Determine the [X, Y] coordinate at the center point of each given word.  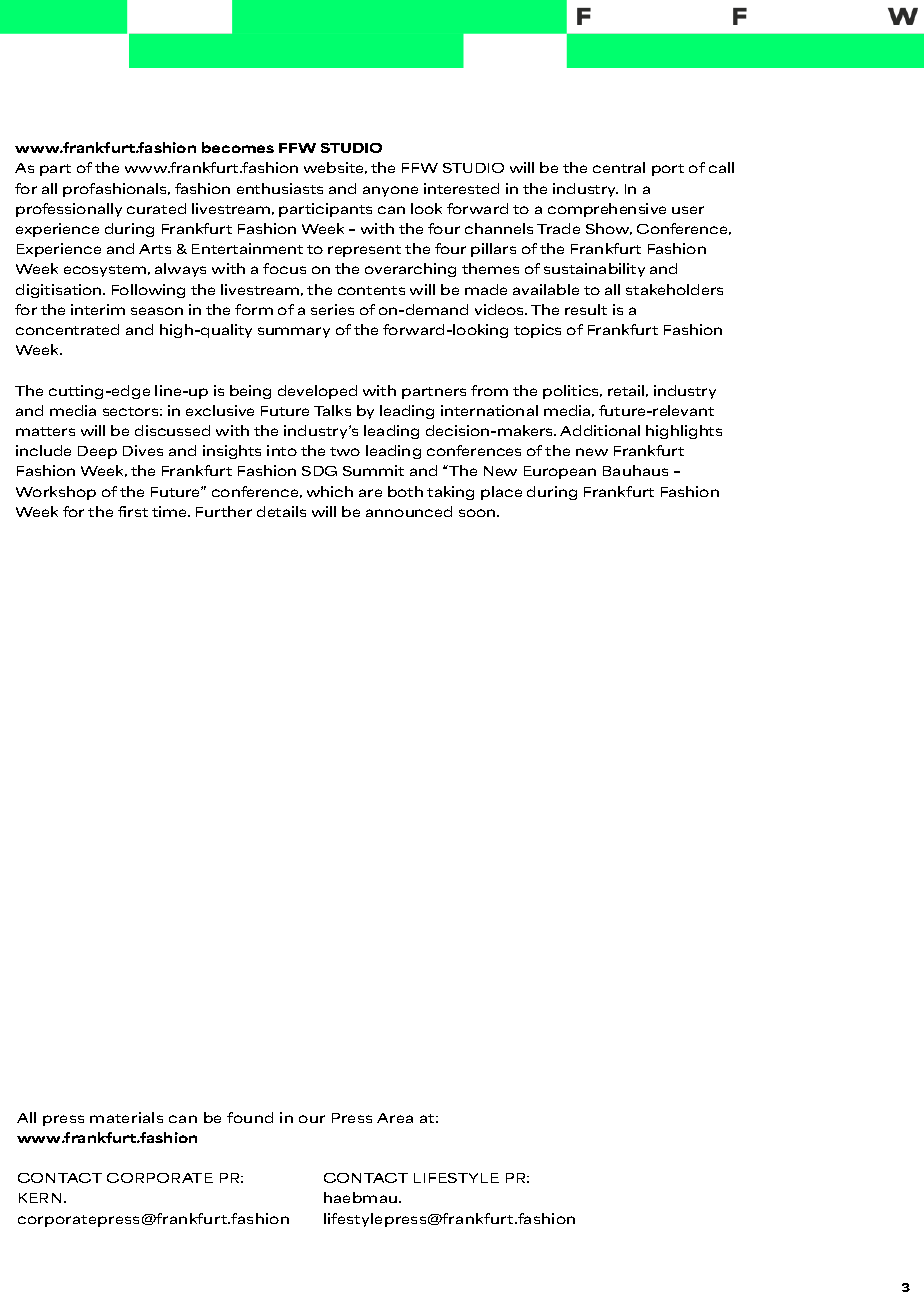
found [250, 1117]
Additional [600, 430]
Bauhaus [635, 470]
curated [156, 208]
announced [409, 511]
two [345, 451]
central [619, 167]
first [133, 511]
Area [395, 1118]
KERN [40, 1198]
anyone [390, 191]
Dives [143, 450]
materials [126, 1117]
